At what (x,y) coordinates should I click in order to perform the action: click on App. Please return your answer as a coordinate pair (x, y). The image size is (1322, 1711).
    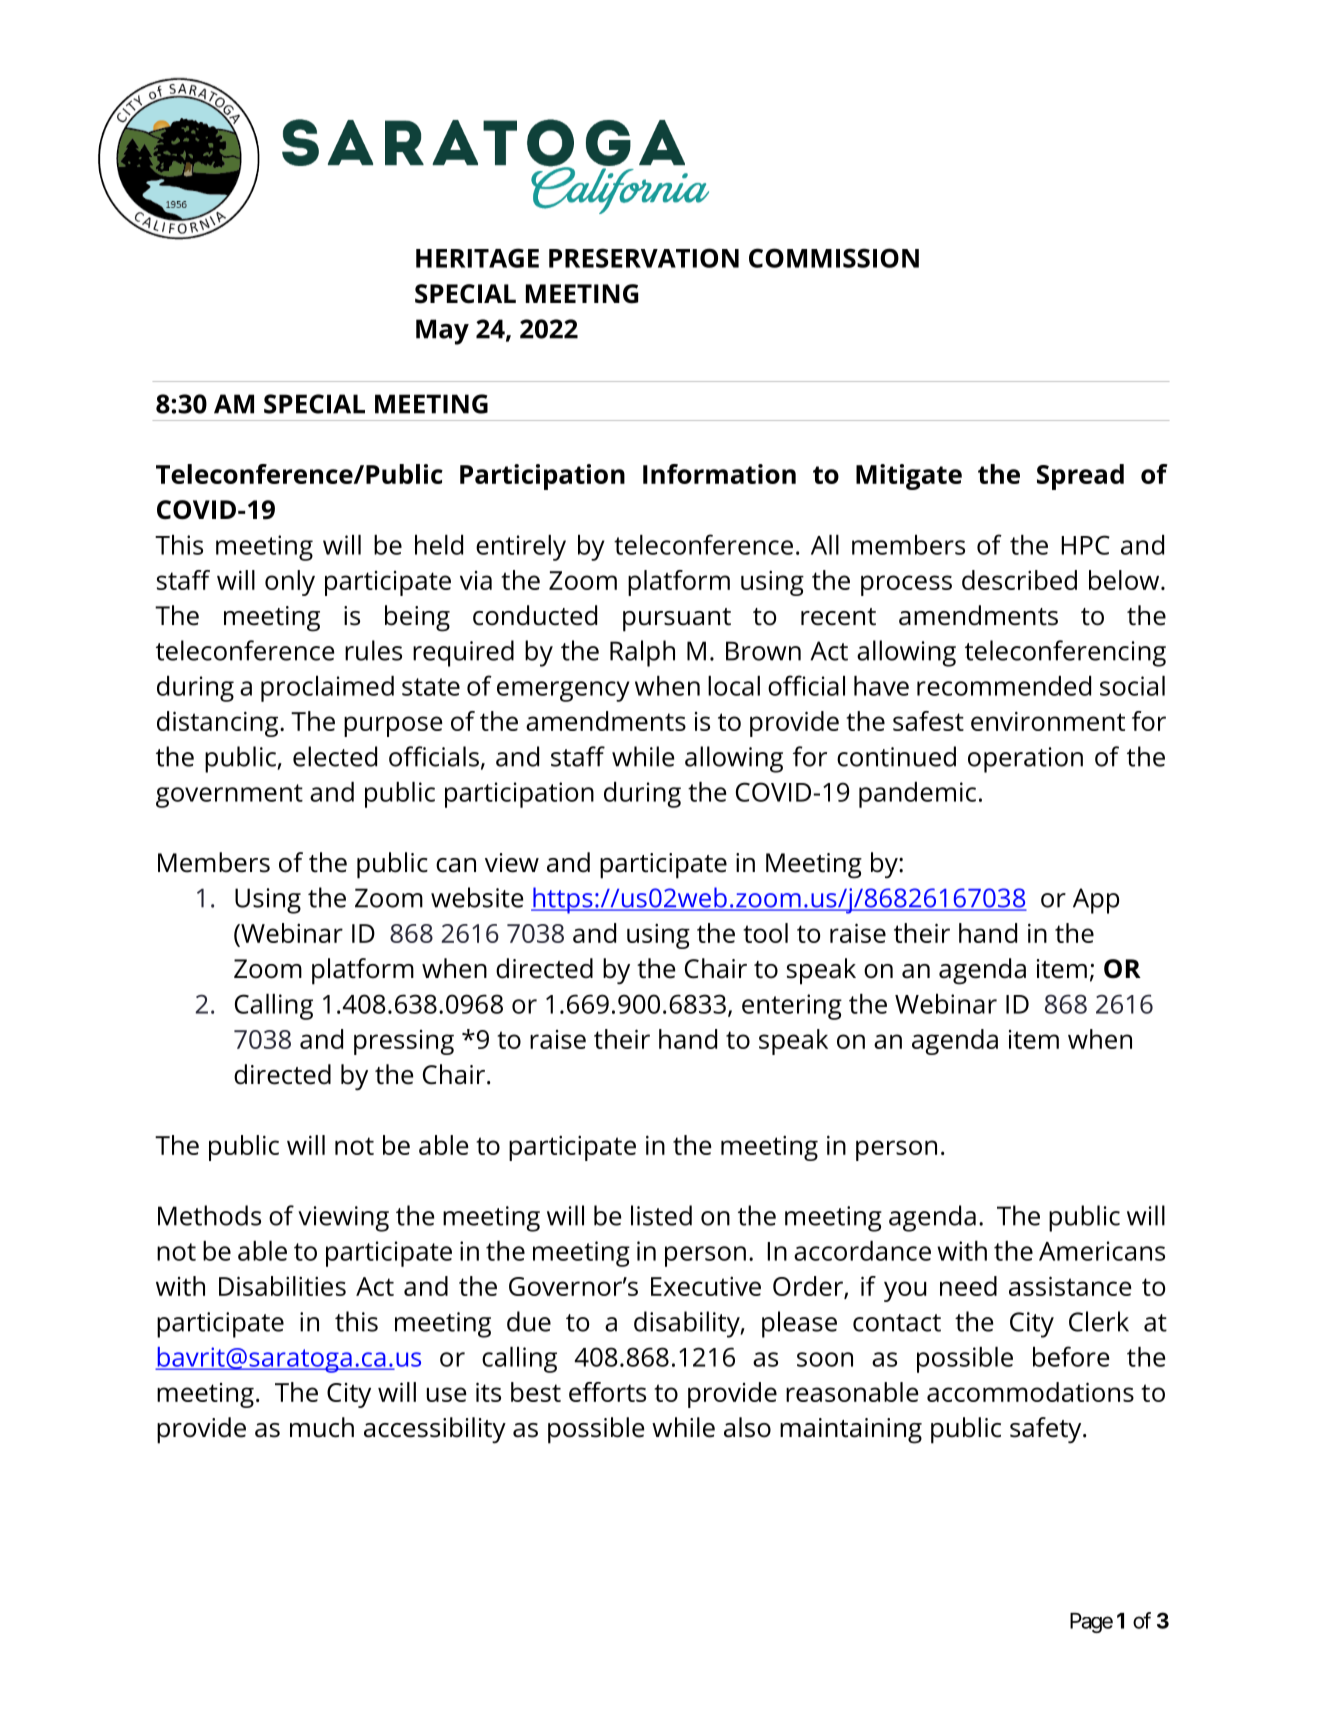
    Looking at the image, I should click on (1096, 901).
